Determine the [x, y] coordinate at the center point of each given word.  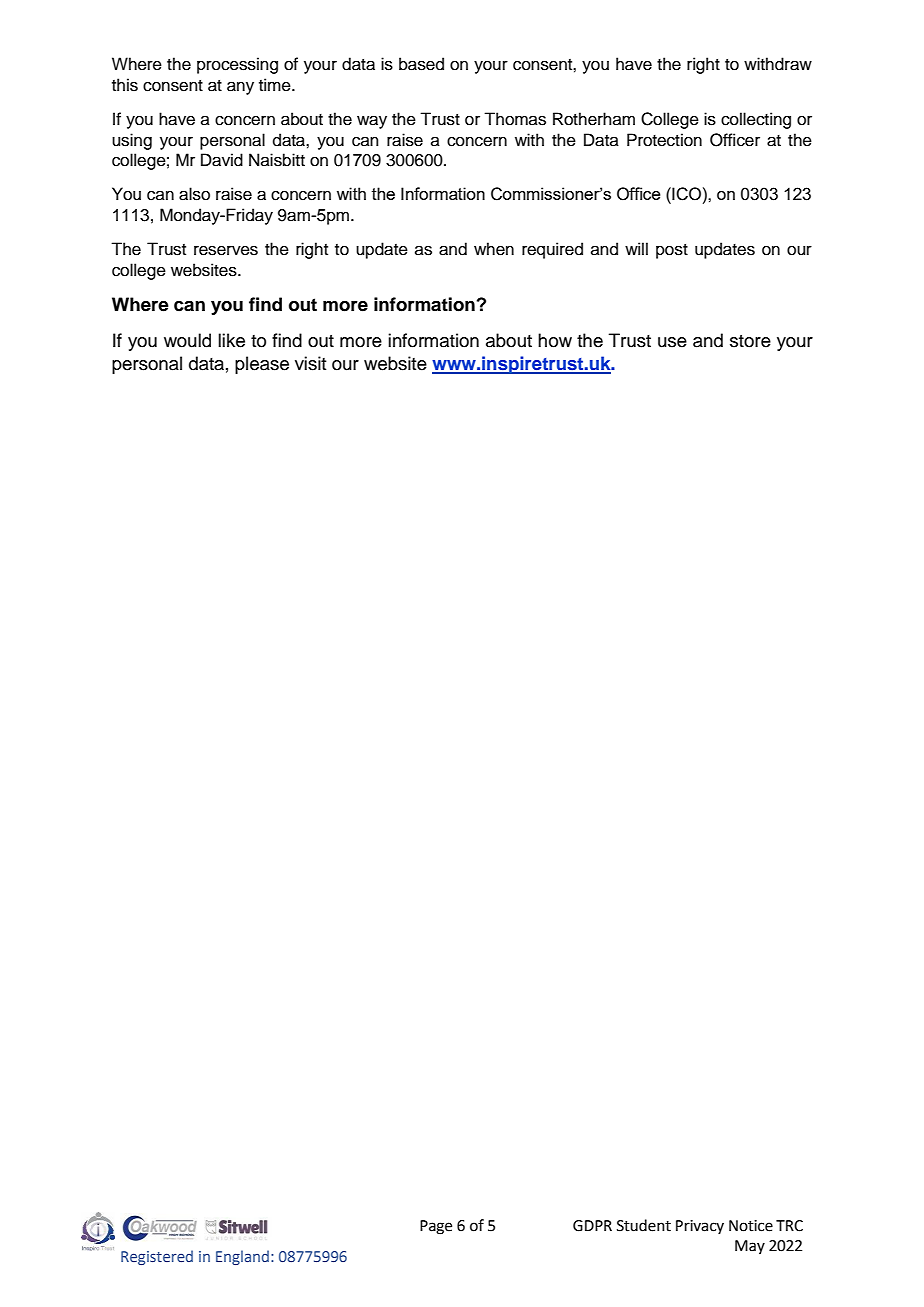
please [262, 365]
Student [644, 1225]
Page [436, 1227]
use [672, 342]
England [242, 1257]
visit [310, 363]
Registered [157, 1257]
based [421, 64]
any [240, 88]
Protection [664, 140]
